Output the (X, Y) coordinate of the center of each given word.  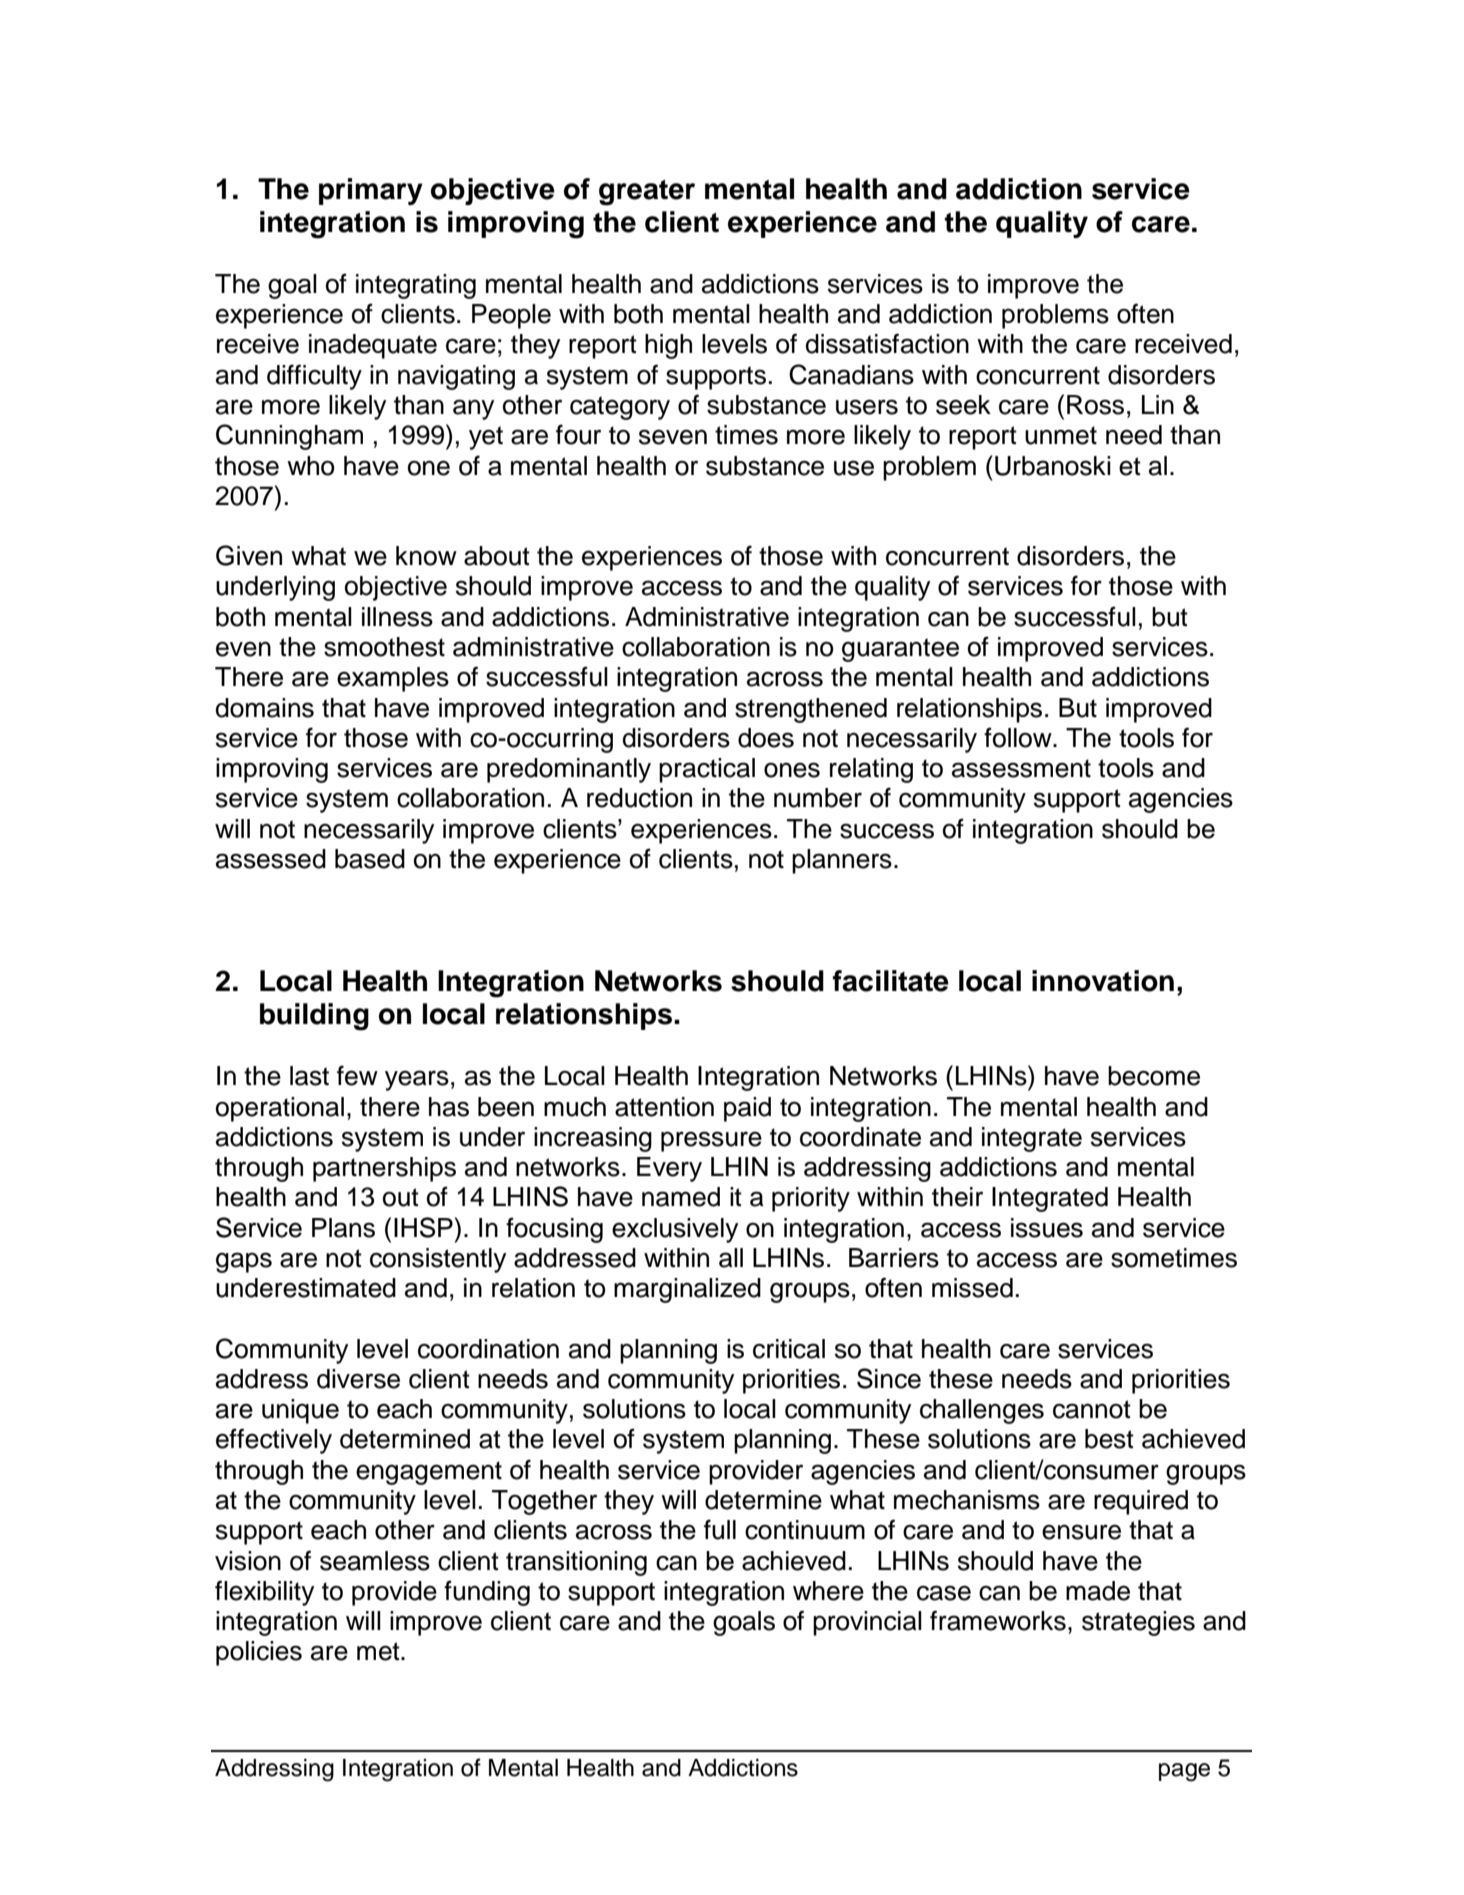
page (1184, 1772)
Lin (1158, 404)
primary (371, 191)
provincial (867, 1623)
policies (259, 1653)
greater (647, 193)
